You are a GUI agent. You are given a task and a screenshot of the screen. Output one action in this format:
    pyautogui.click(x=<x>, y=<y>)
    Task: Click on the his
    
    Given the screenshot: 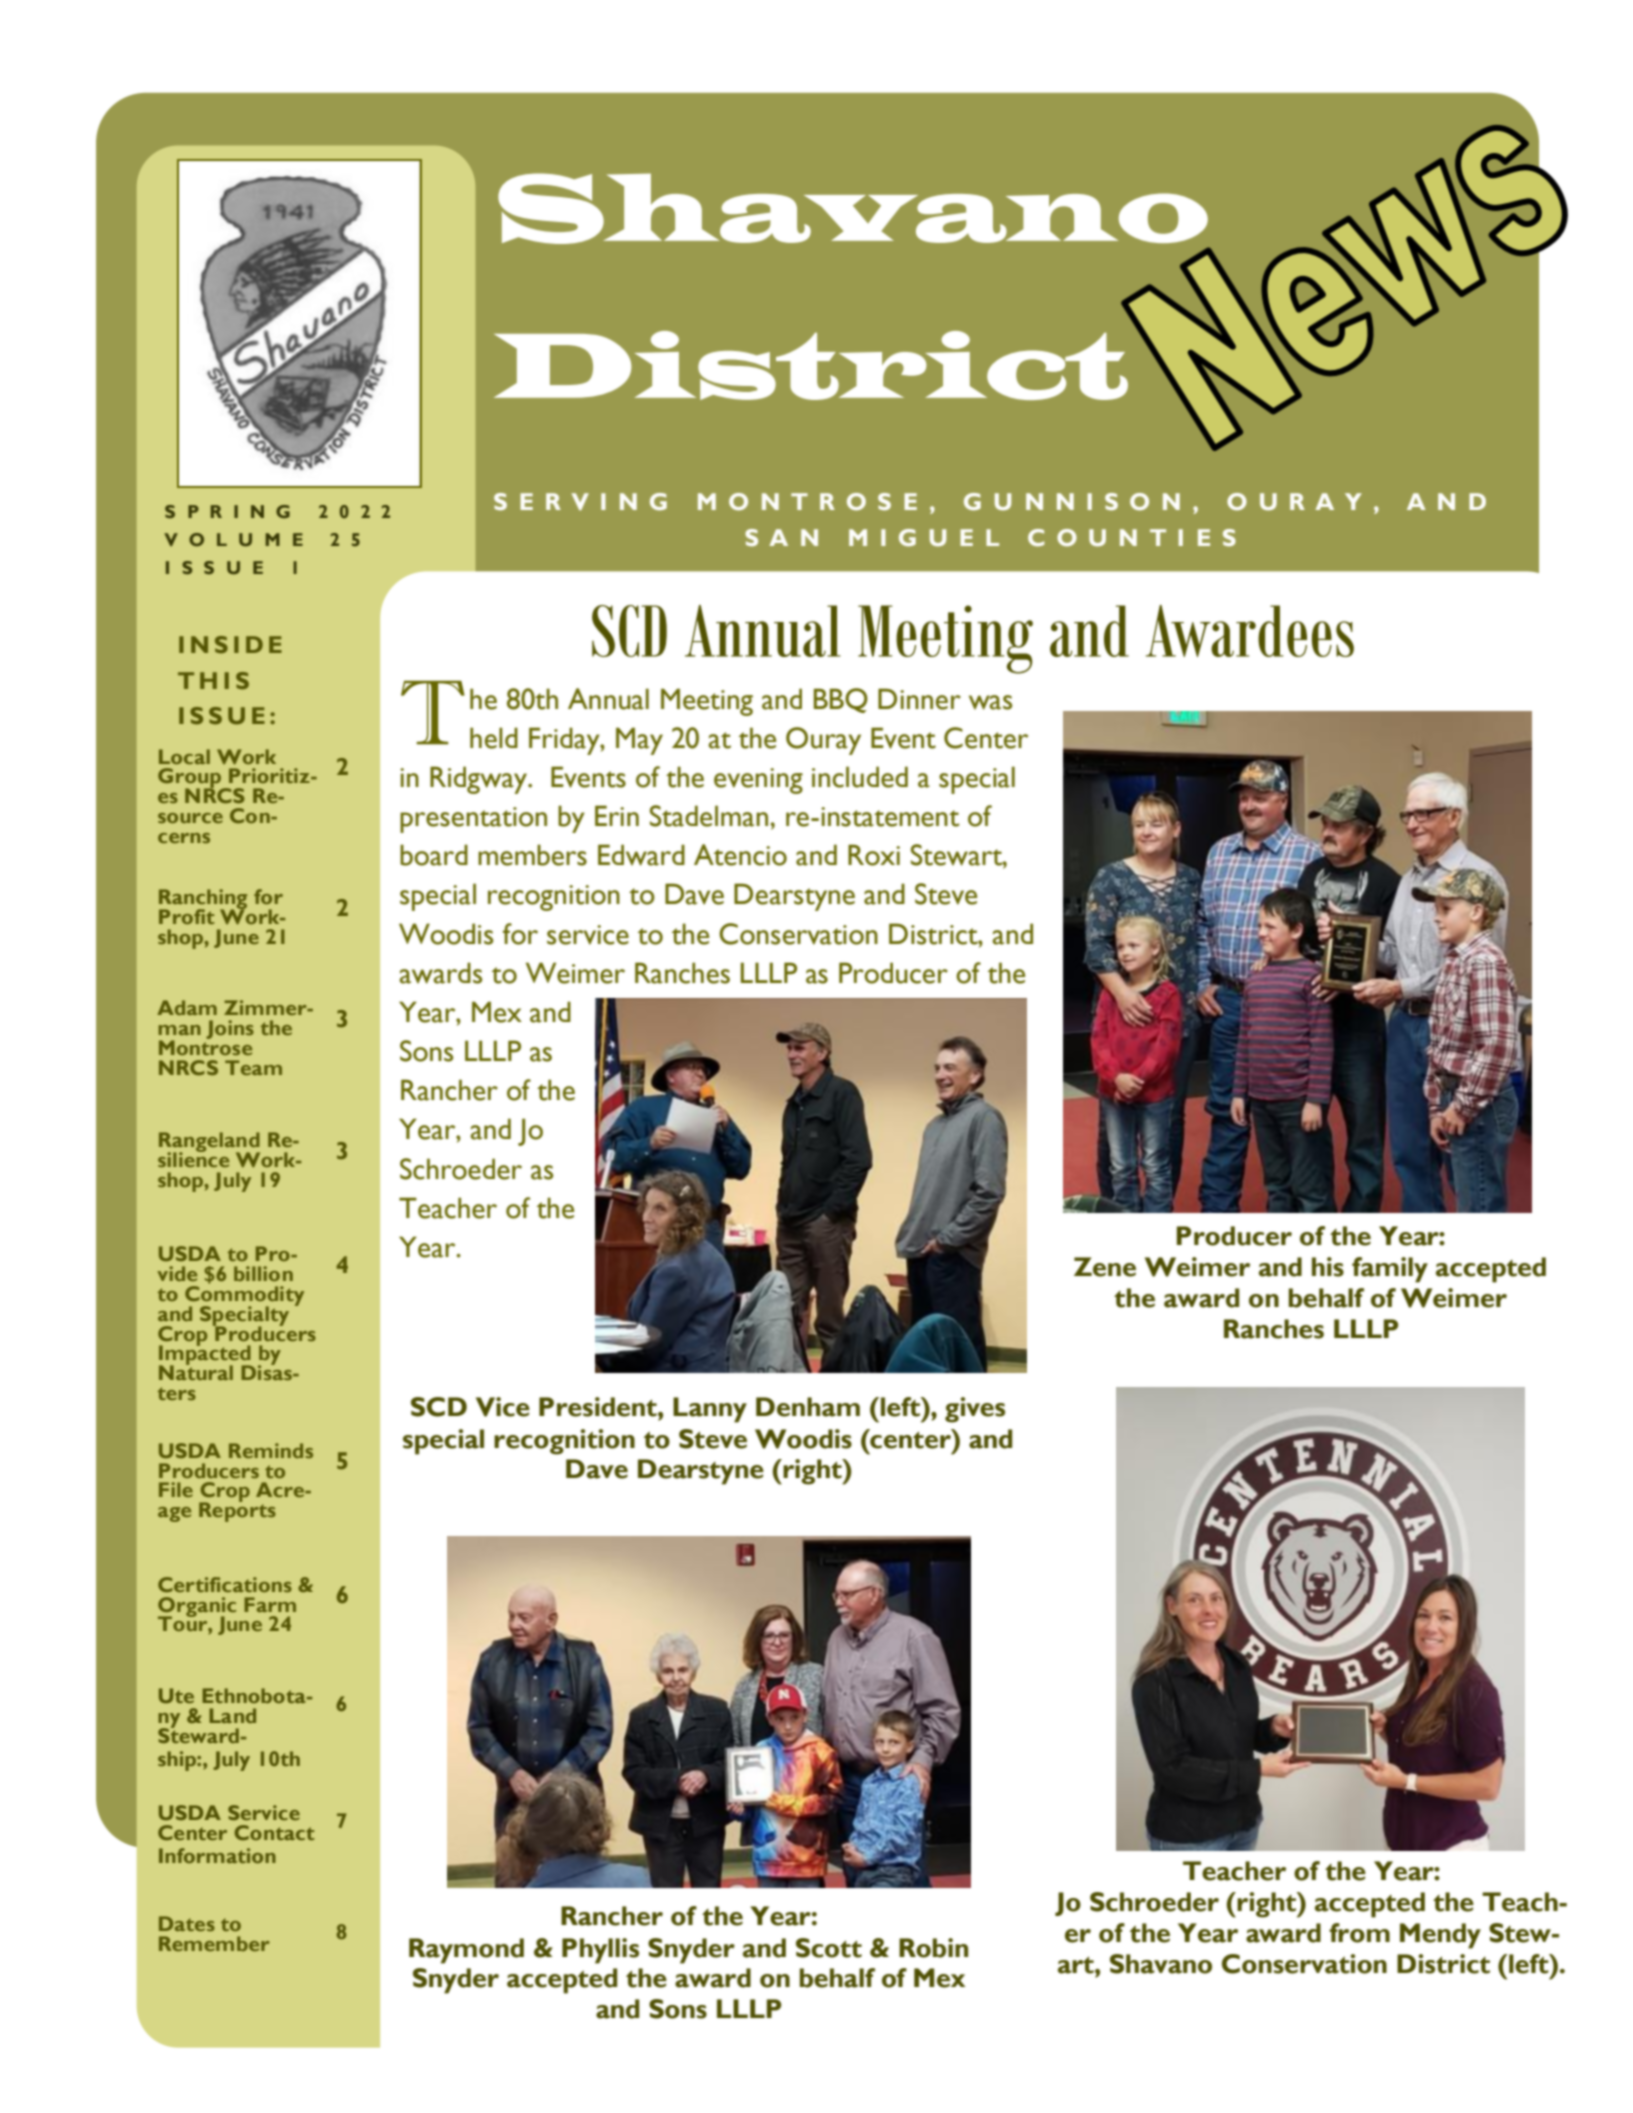 What is the action you would take?
    pyautogui.click(x=1328, y=1267)
